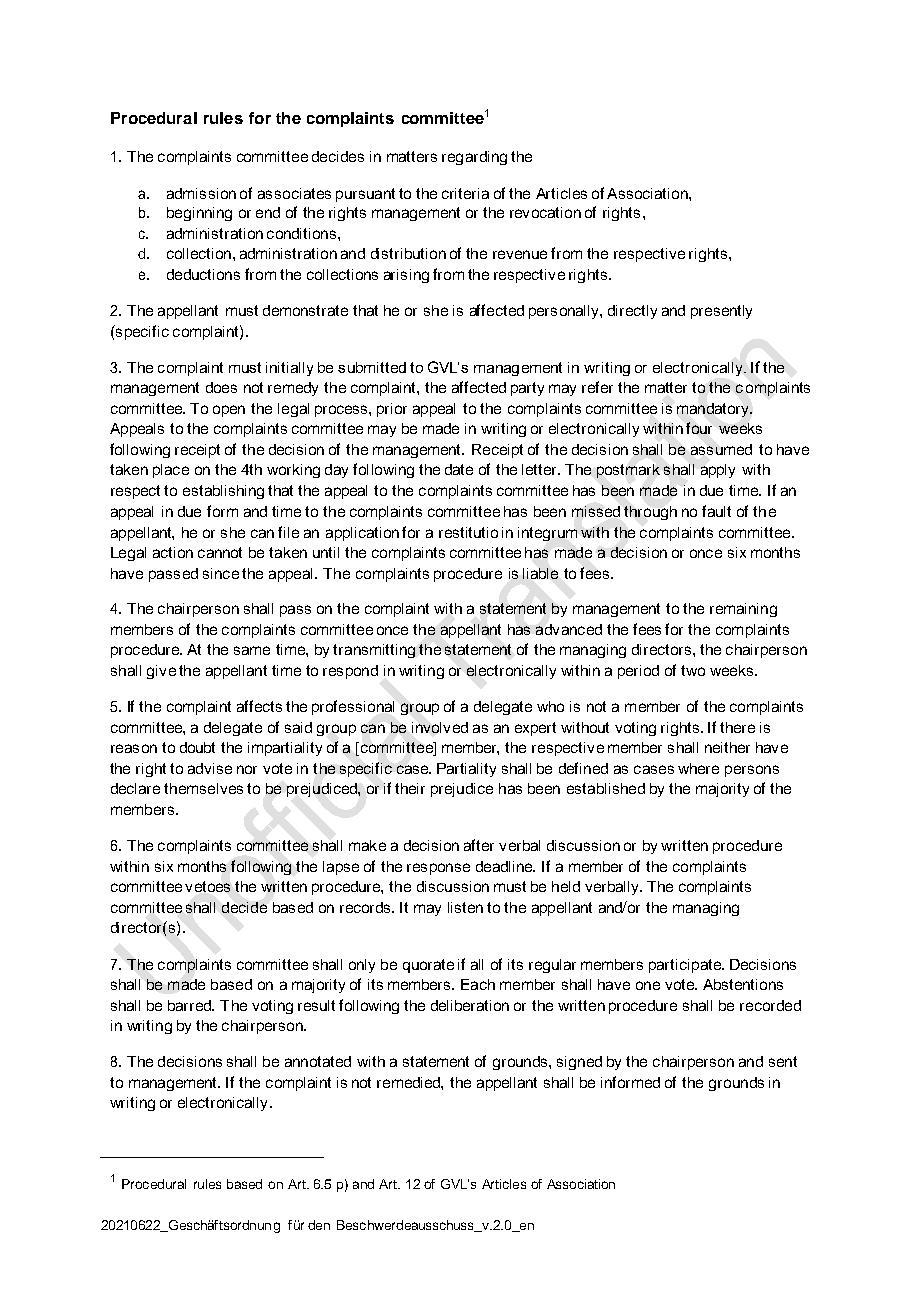  What do you see at coordinates (207, 886) in the screenshot?
I see `vetoes` at bounding box center [207, 886].
